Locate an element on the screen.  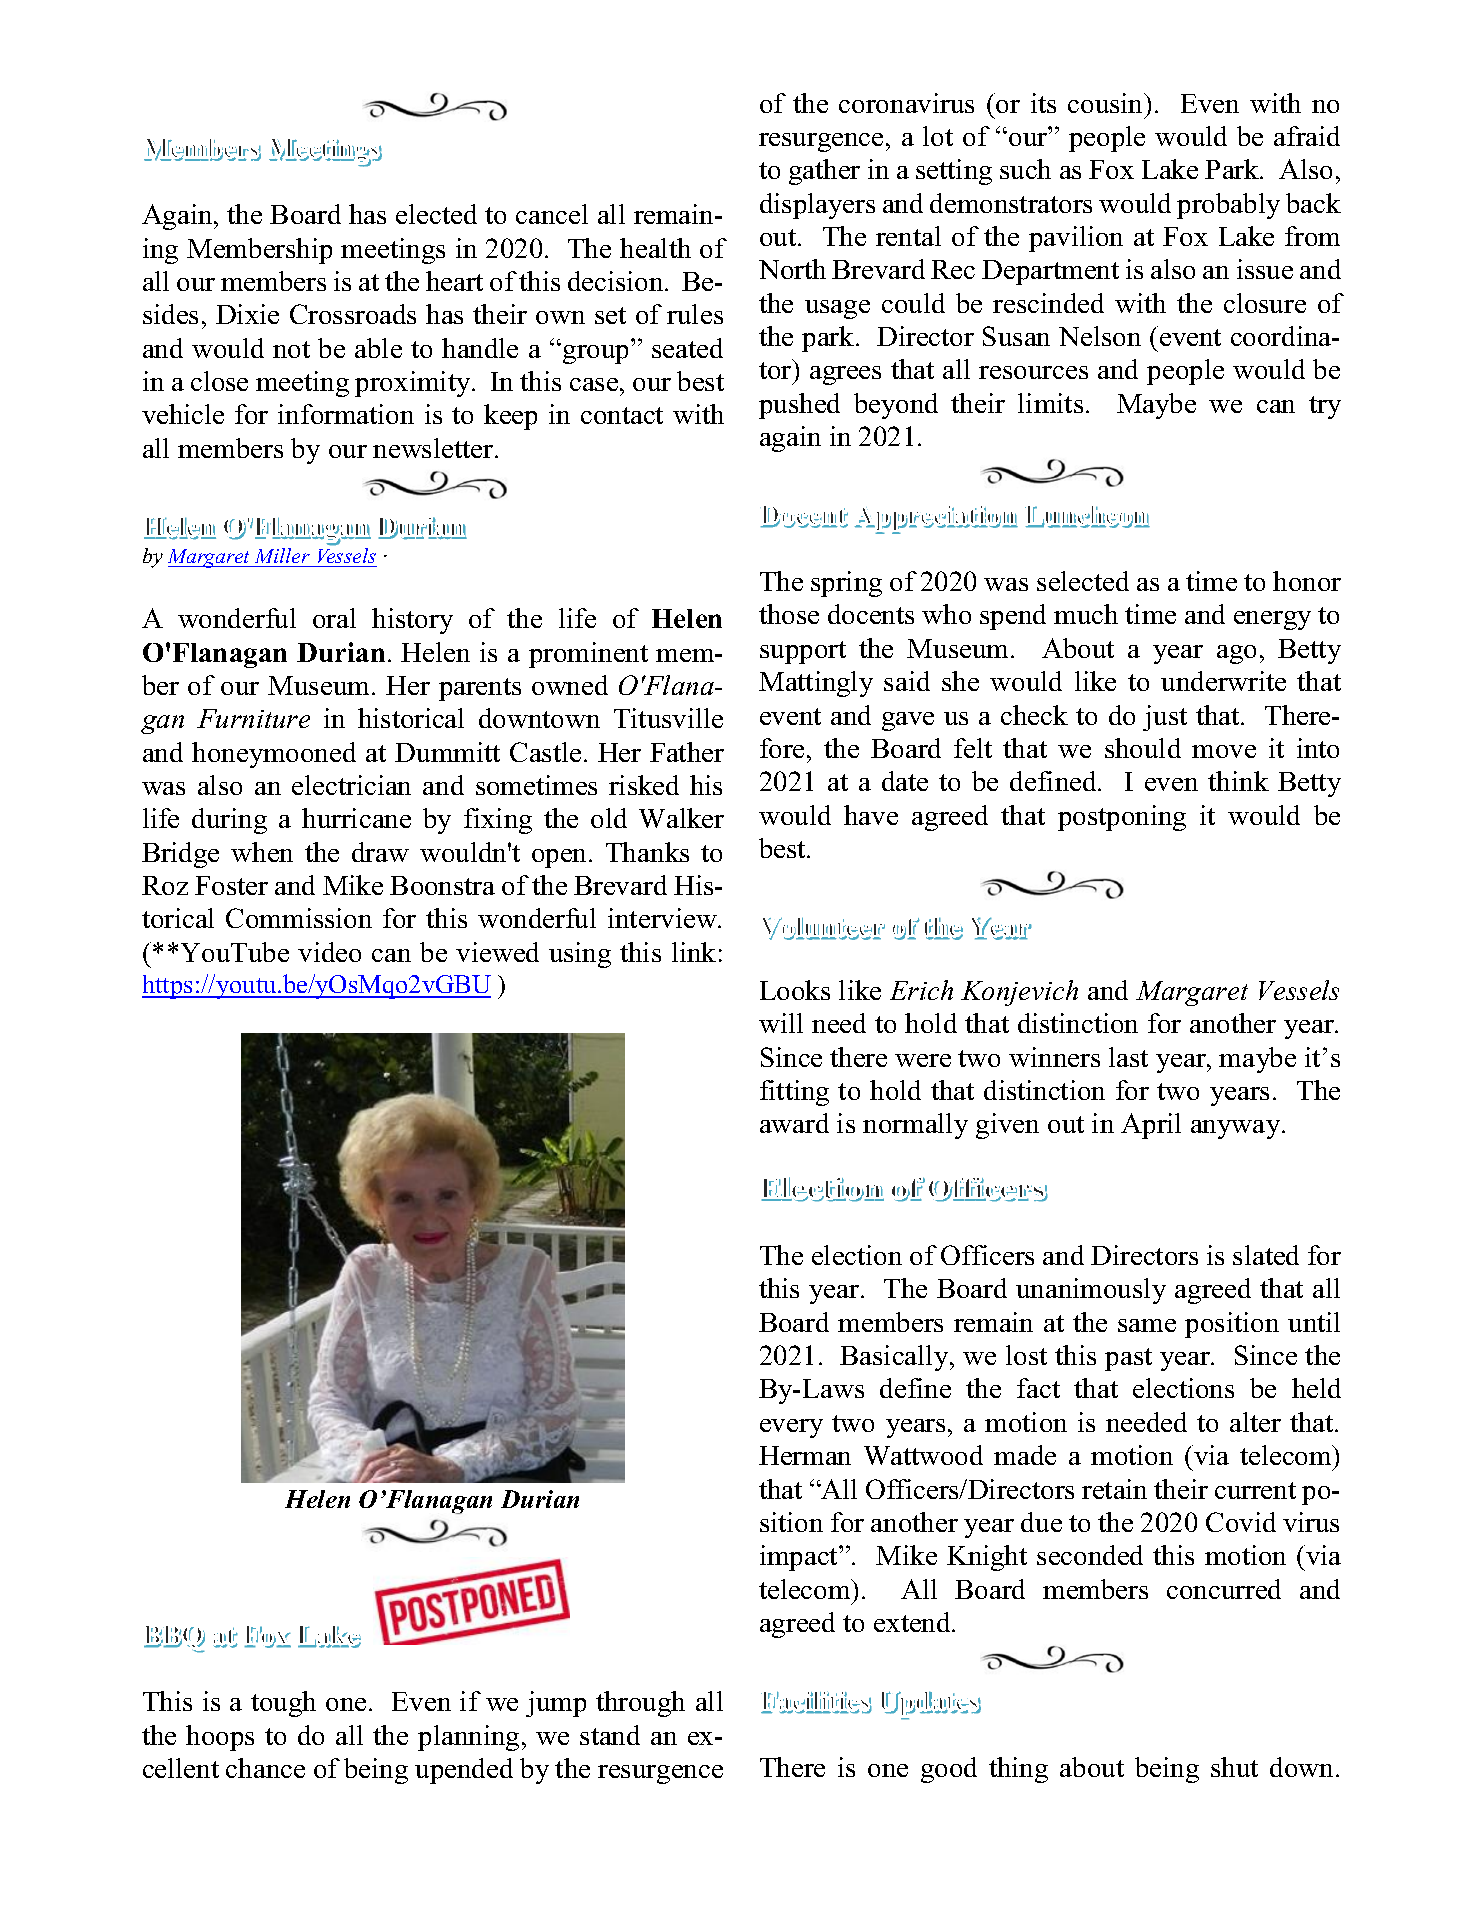
last is located at coordinates (1128, 1057).
